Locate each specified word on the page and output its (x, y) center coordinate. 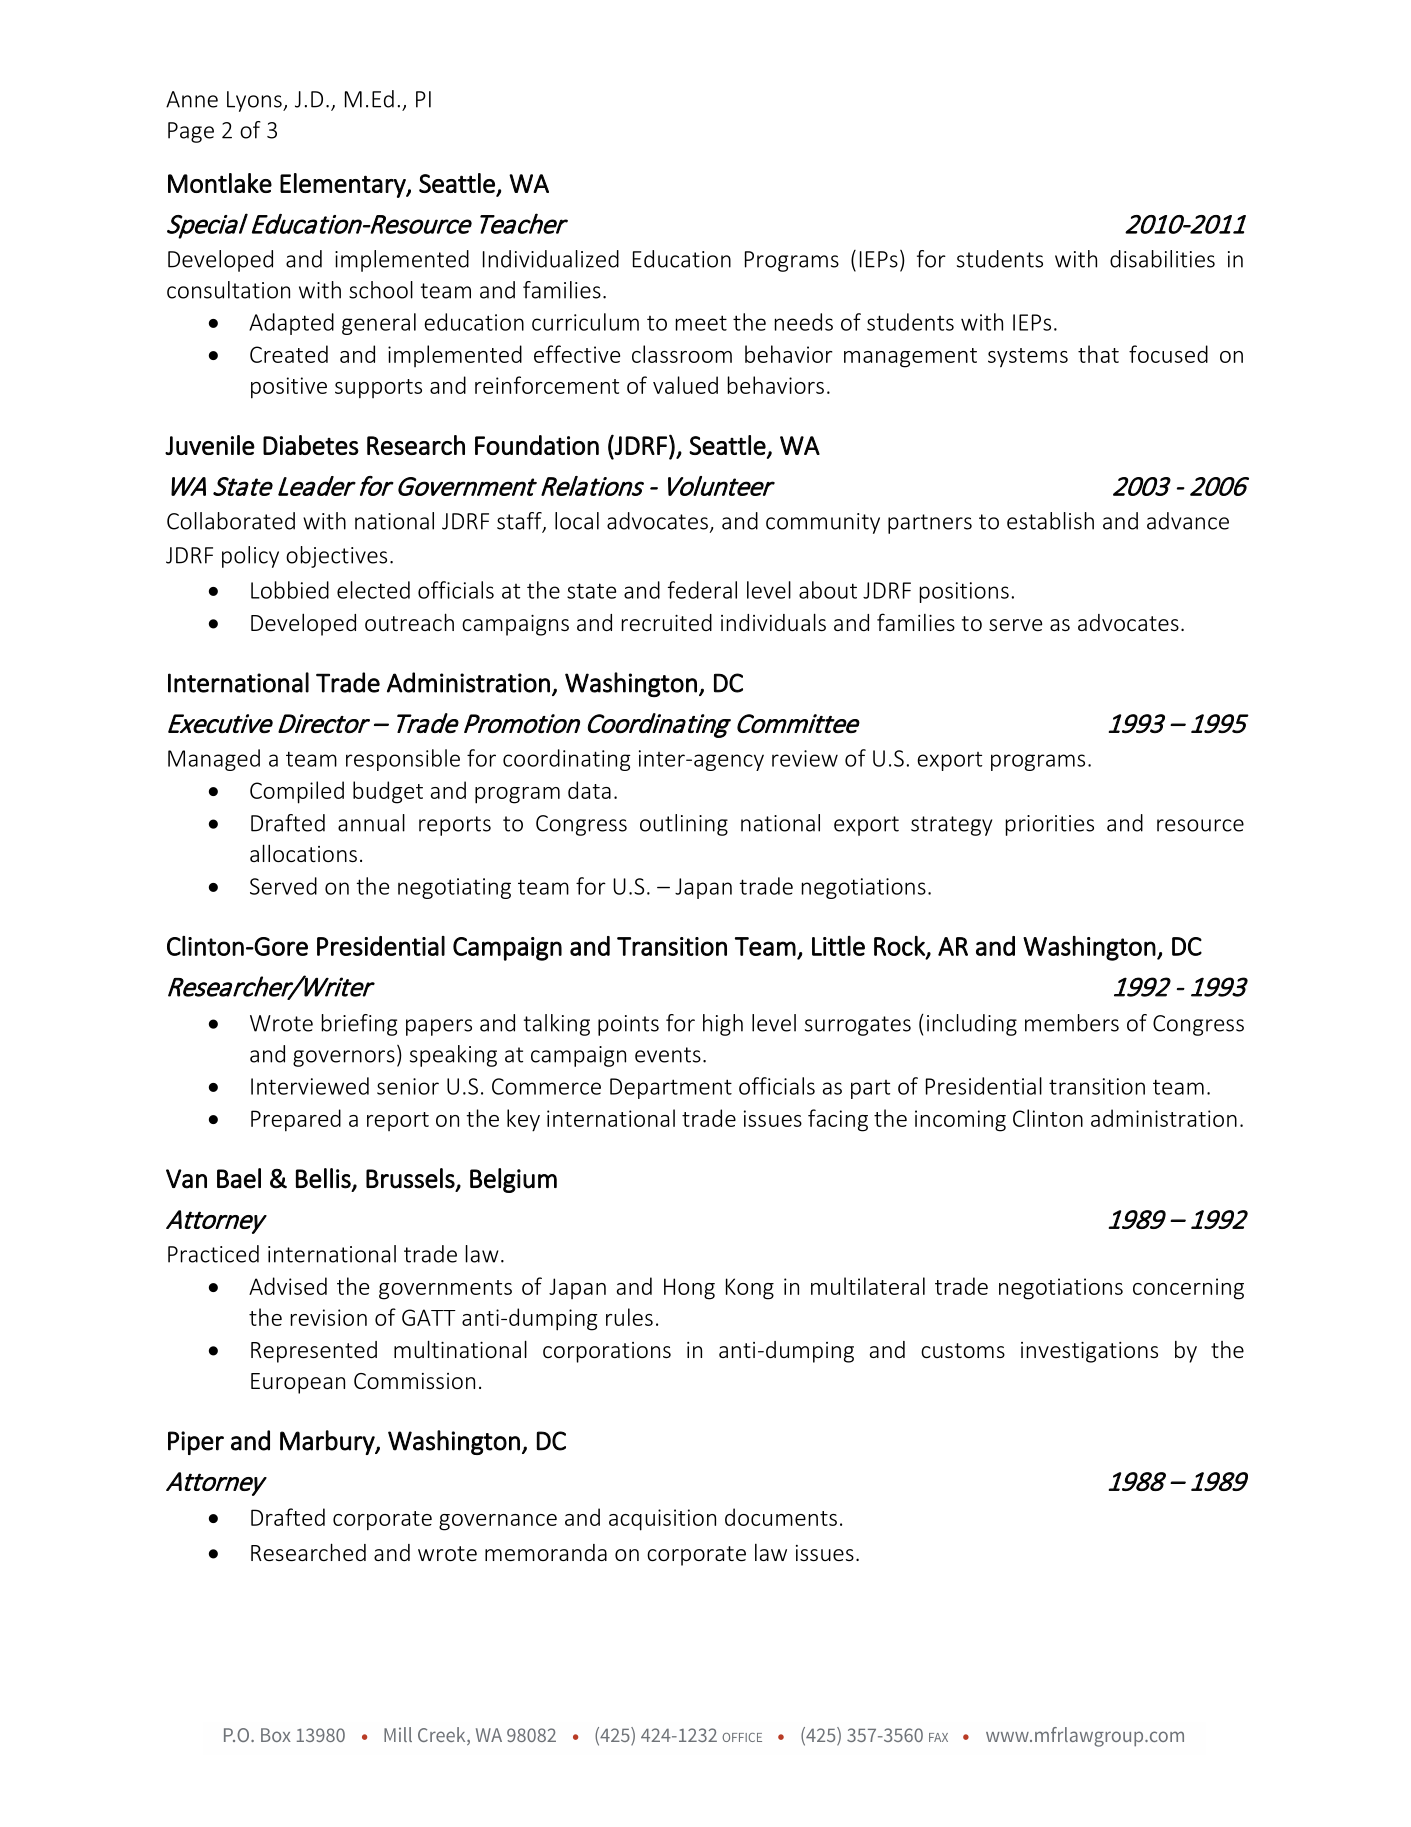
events (668, 1055)
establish (1050, 521)
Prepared (296, 1120)
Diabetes (311, 445)
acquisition (662, 1520)
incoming (960, 1121)
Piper (196, 1443)
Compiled (297, 792)
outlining (684, 825)
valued (685, 385)
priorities (1050, 825)
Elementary (344, 185)
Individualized (551, 259)
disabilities (1162, 259)
